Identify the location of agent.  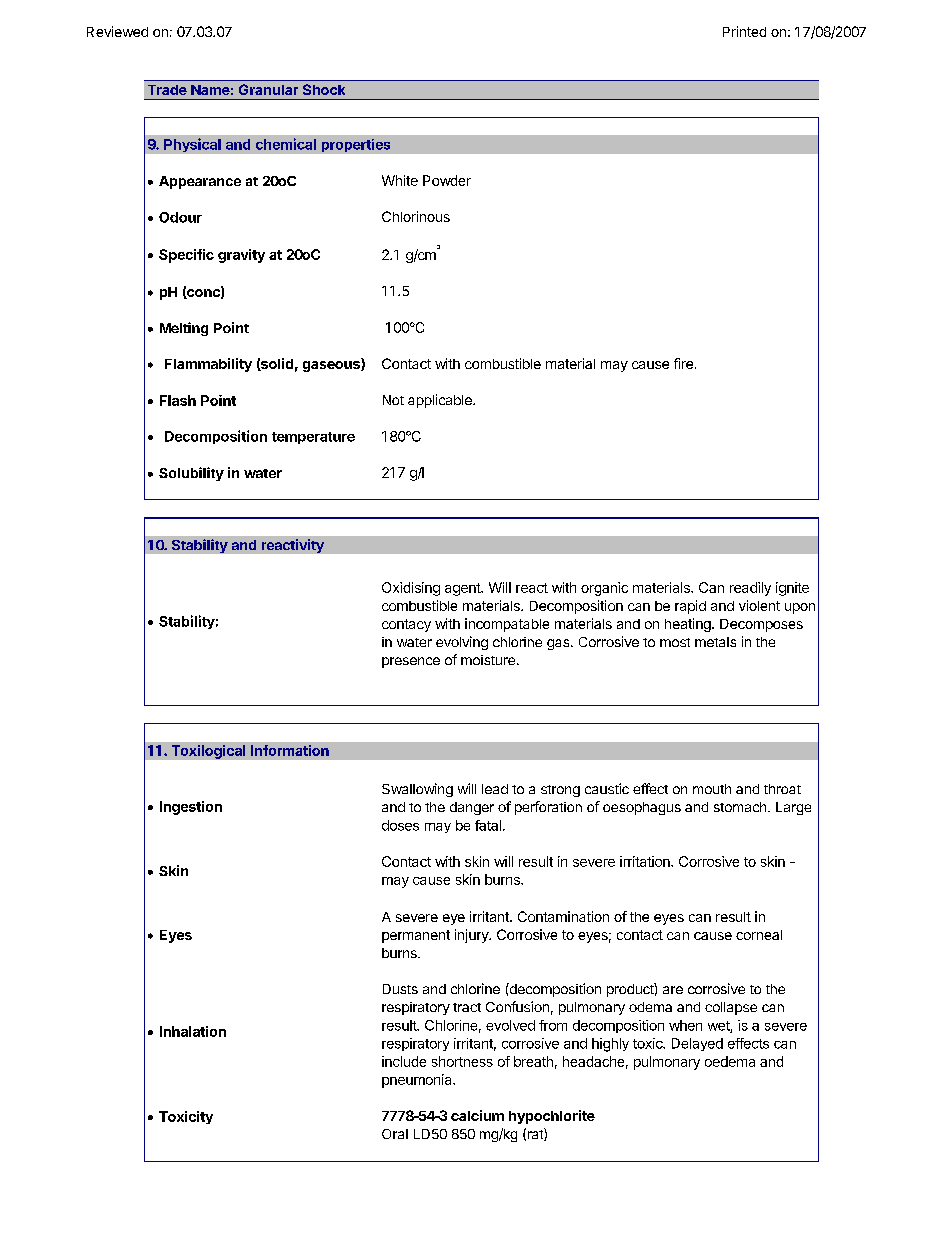
(463, 589).
